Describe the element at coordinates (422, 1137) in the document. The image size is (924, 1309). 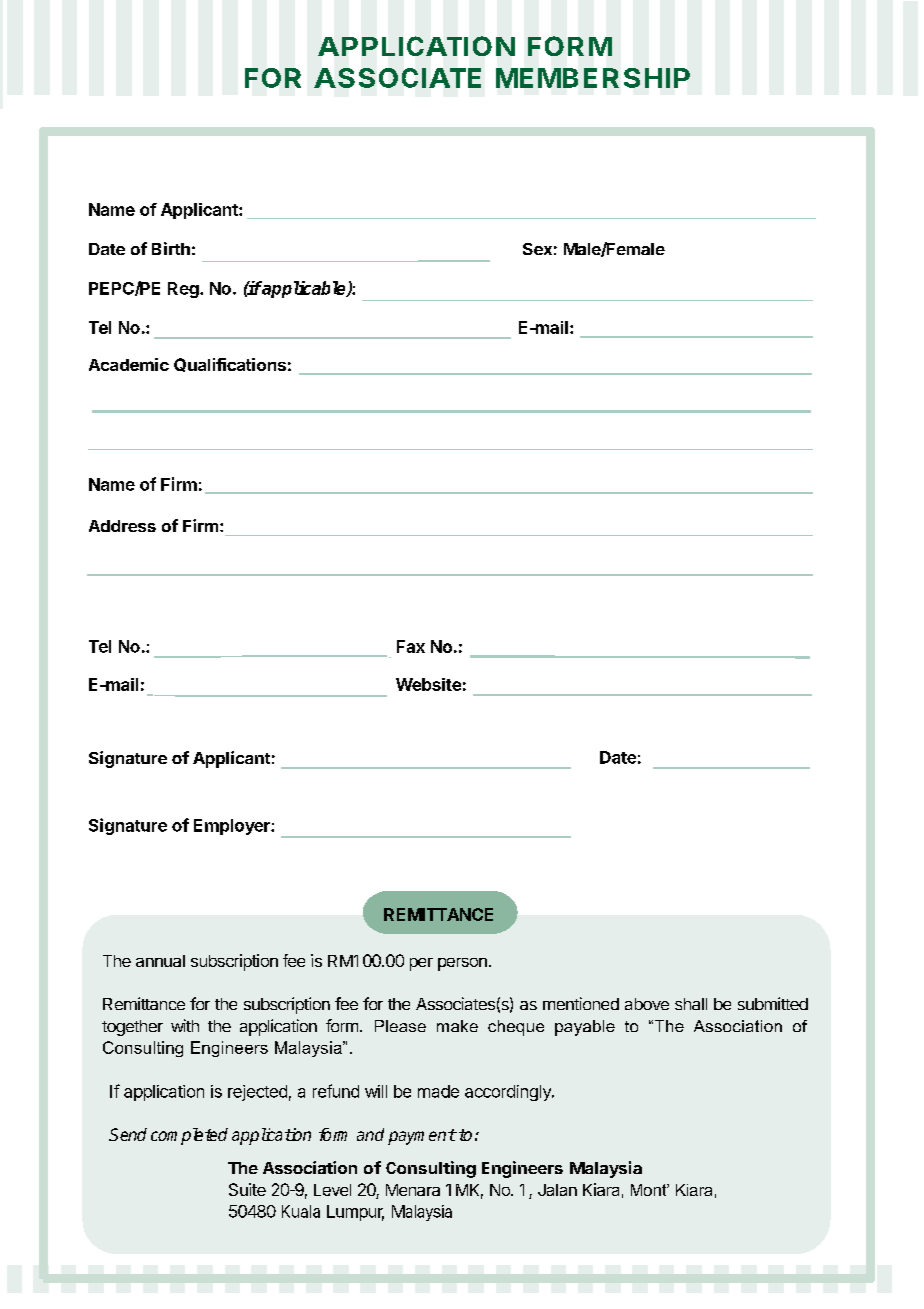
I see `payment` at that location.
